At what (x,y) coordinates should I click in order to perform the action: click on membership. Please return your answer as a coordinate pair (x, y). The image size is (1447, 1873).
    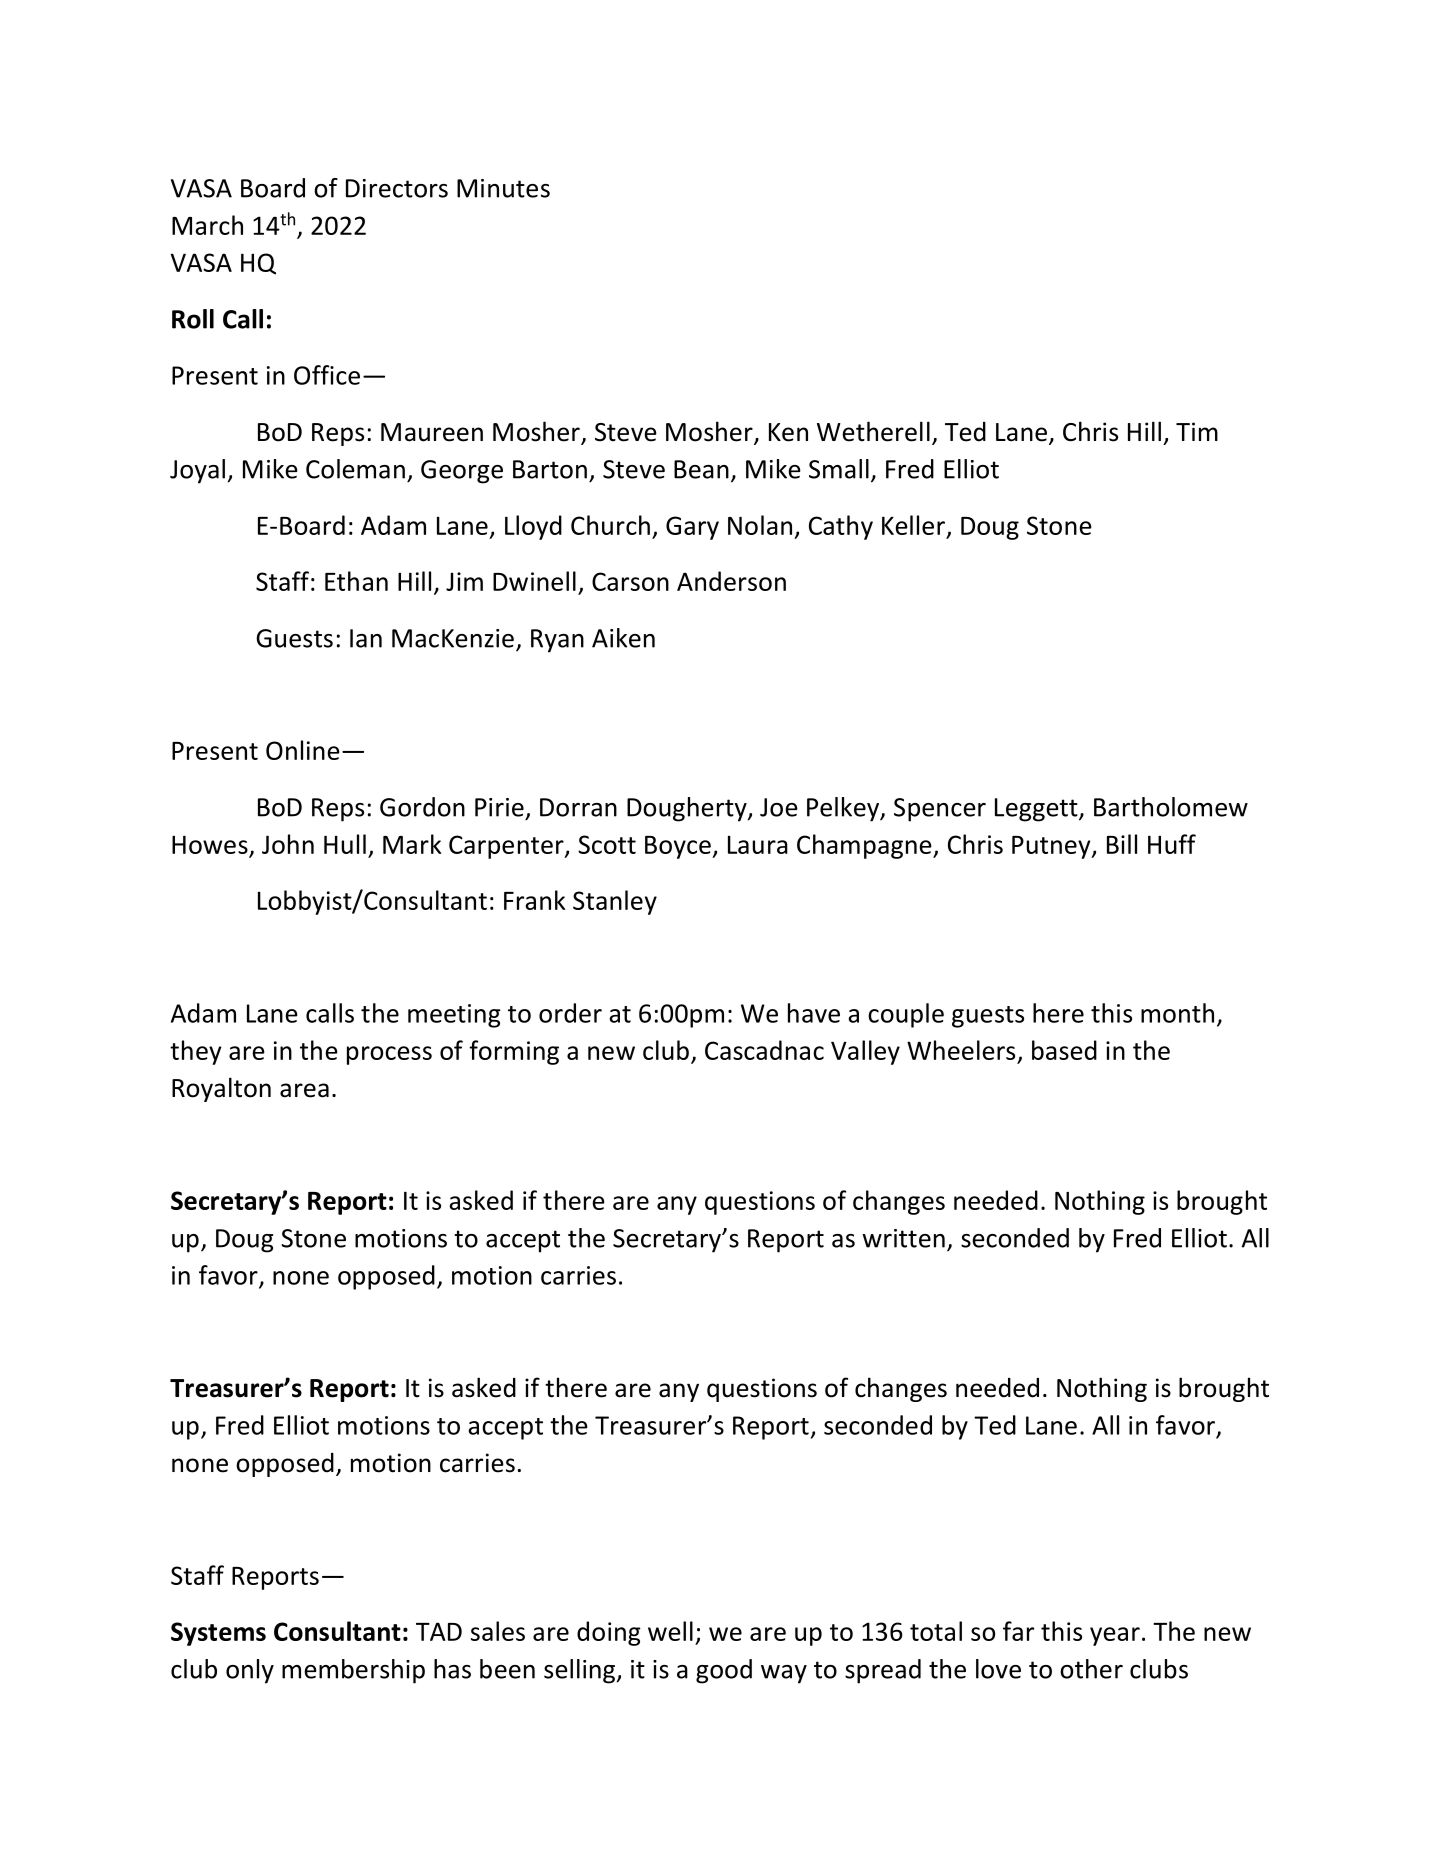
    Looking at the image, I should click on (353, 1671).
